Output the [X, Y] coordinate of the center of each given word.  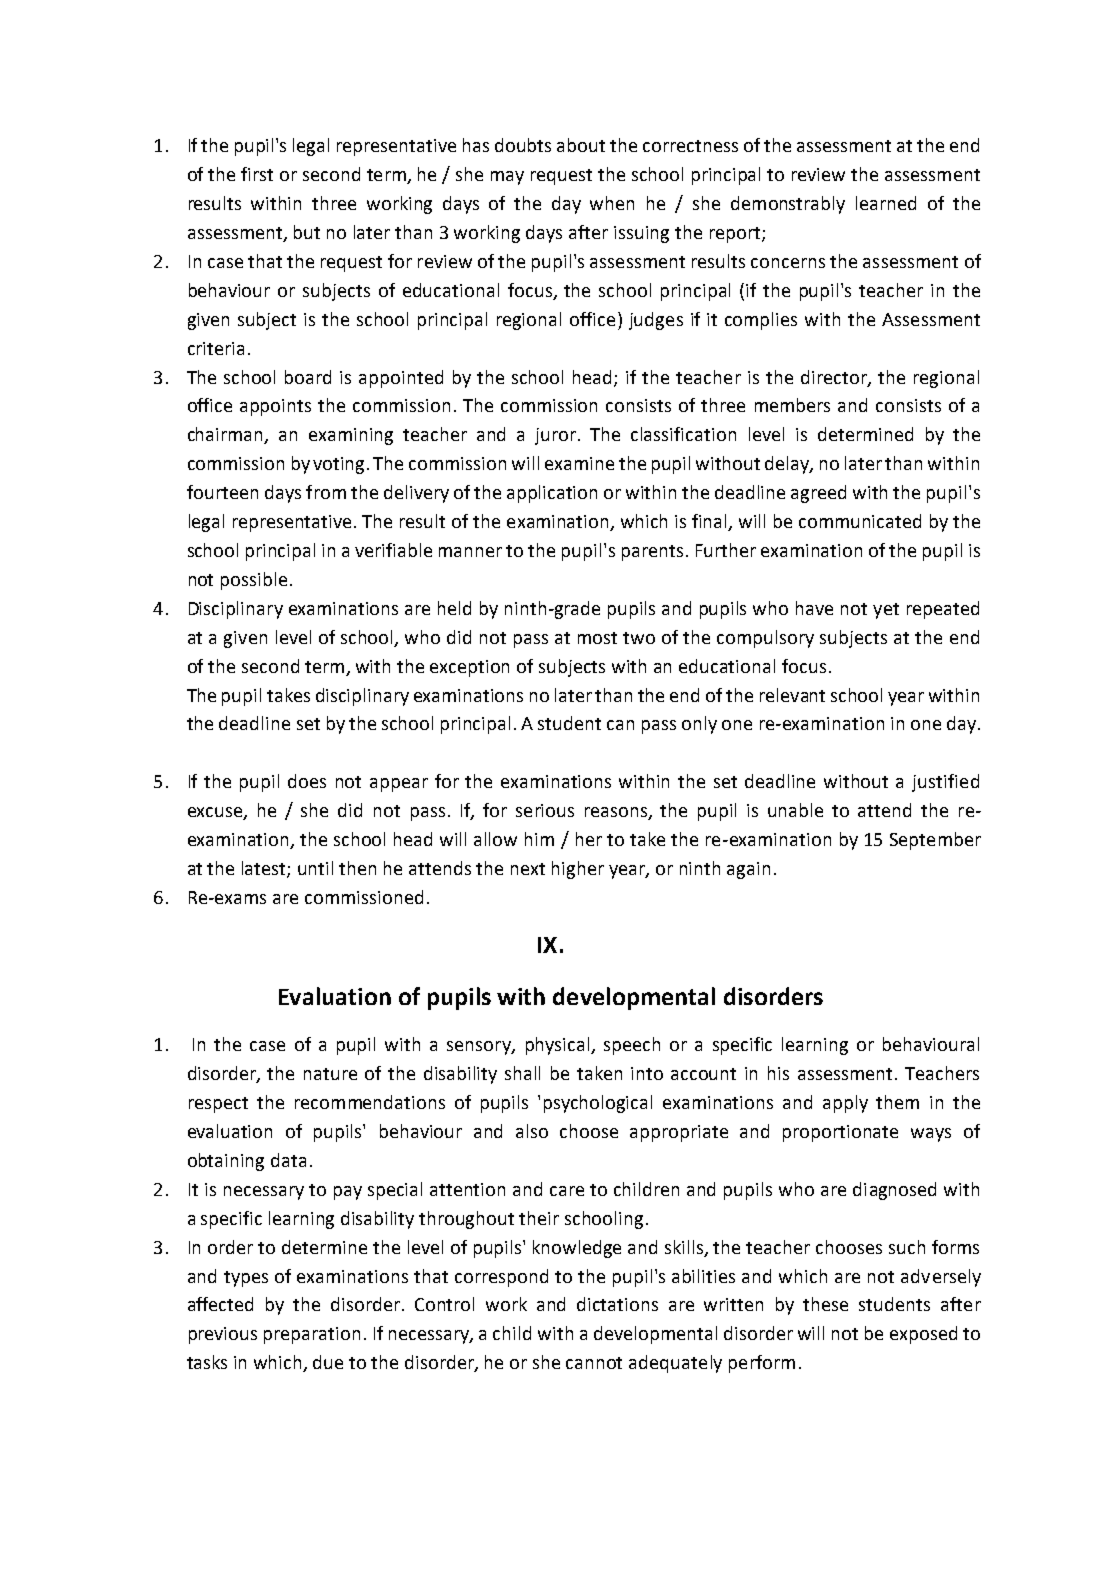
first [257, 174]
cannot [594, 1363]
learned [886, 203]
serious [545, 810]
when [612, 203]
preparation [312, 1335]
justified [945, 783]
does [307, 781]
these [825, 1304]
